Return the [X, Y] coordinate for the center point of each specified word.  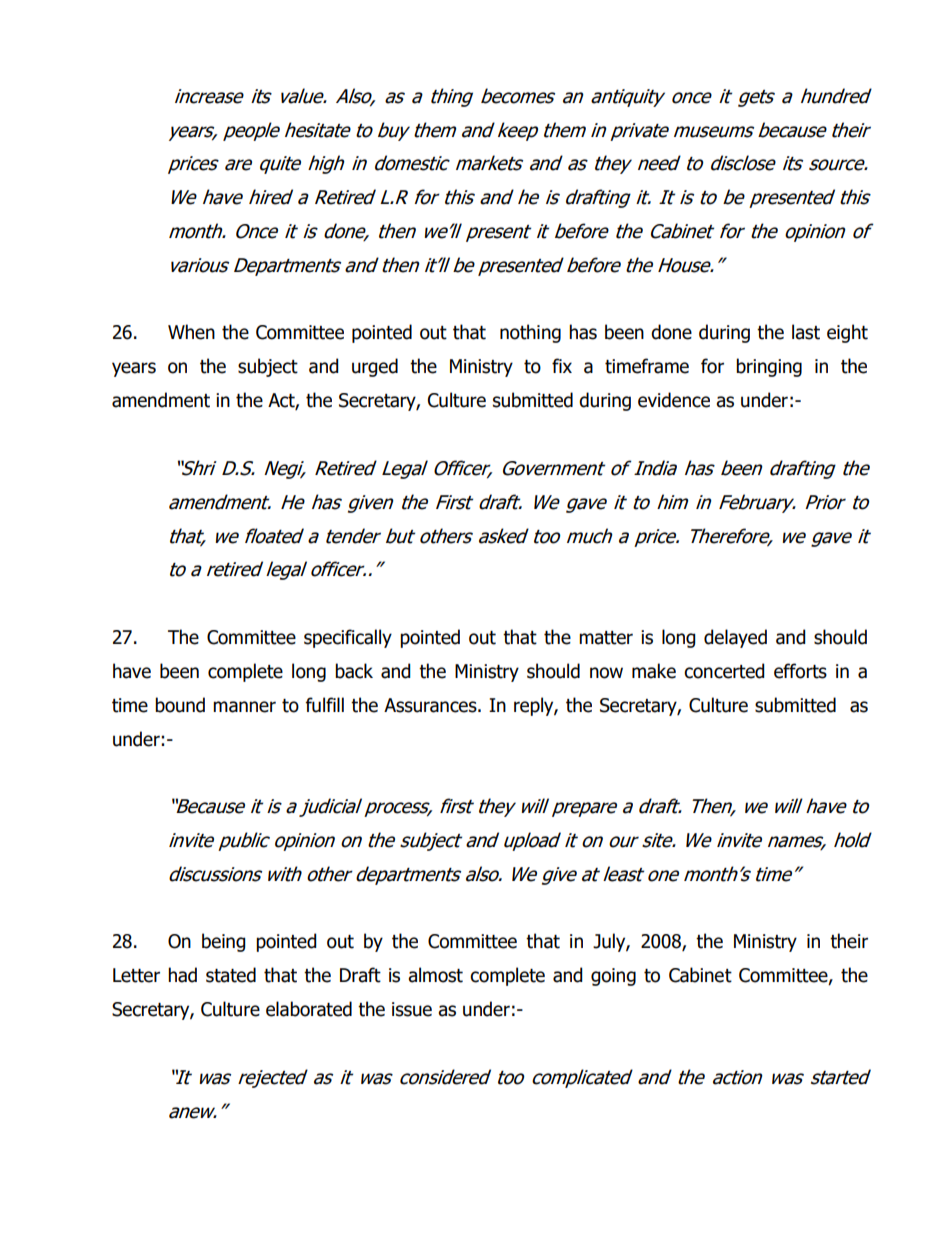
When [191, 332]
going [613, 977]
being [224, 942]
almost [435, 975]
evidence [674, 400]
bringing [769, 367]
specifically [348, 638]
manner [244, 707]
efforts [800, 671]
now [606, 673]
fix [562, 365]
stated [231, 975]
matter [606, 638]
